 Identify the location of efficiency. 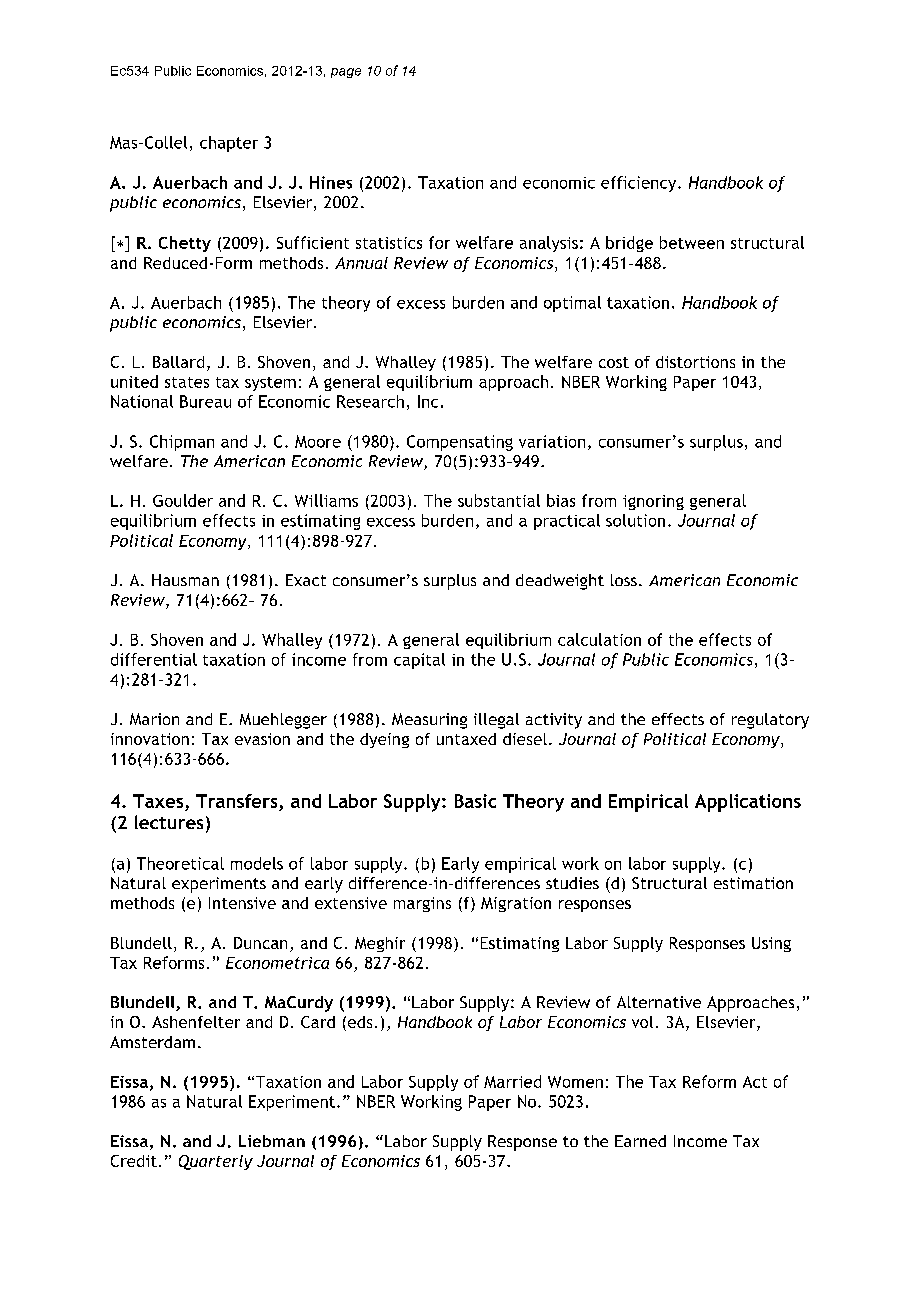
(640, 184).
